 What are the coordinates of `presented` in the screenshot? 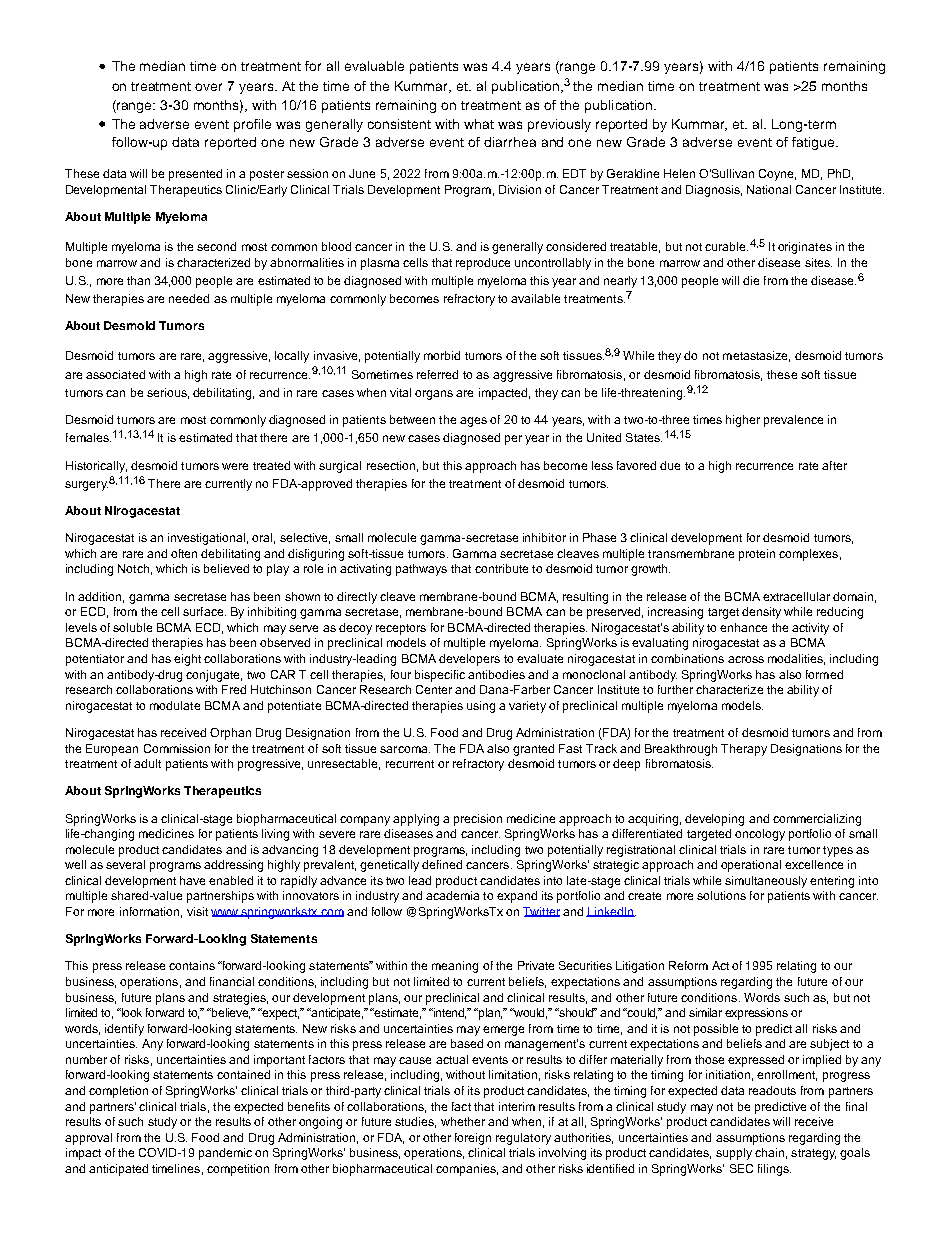 It's located at (195, 175).
